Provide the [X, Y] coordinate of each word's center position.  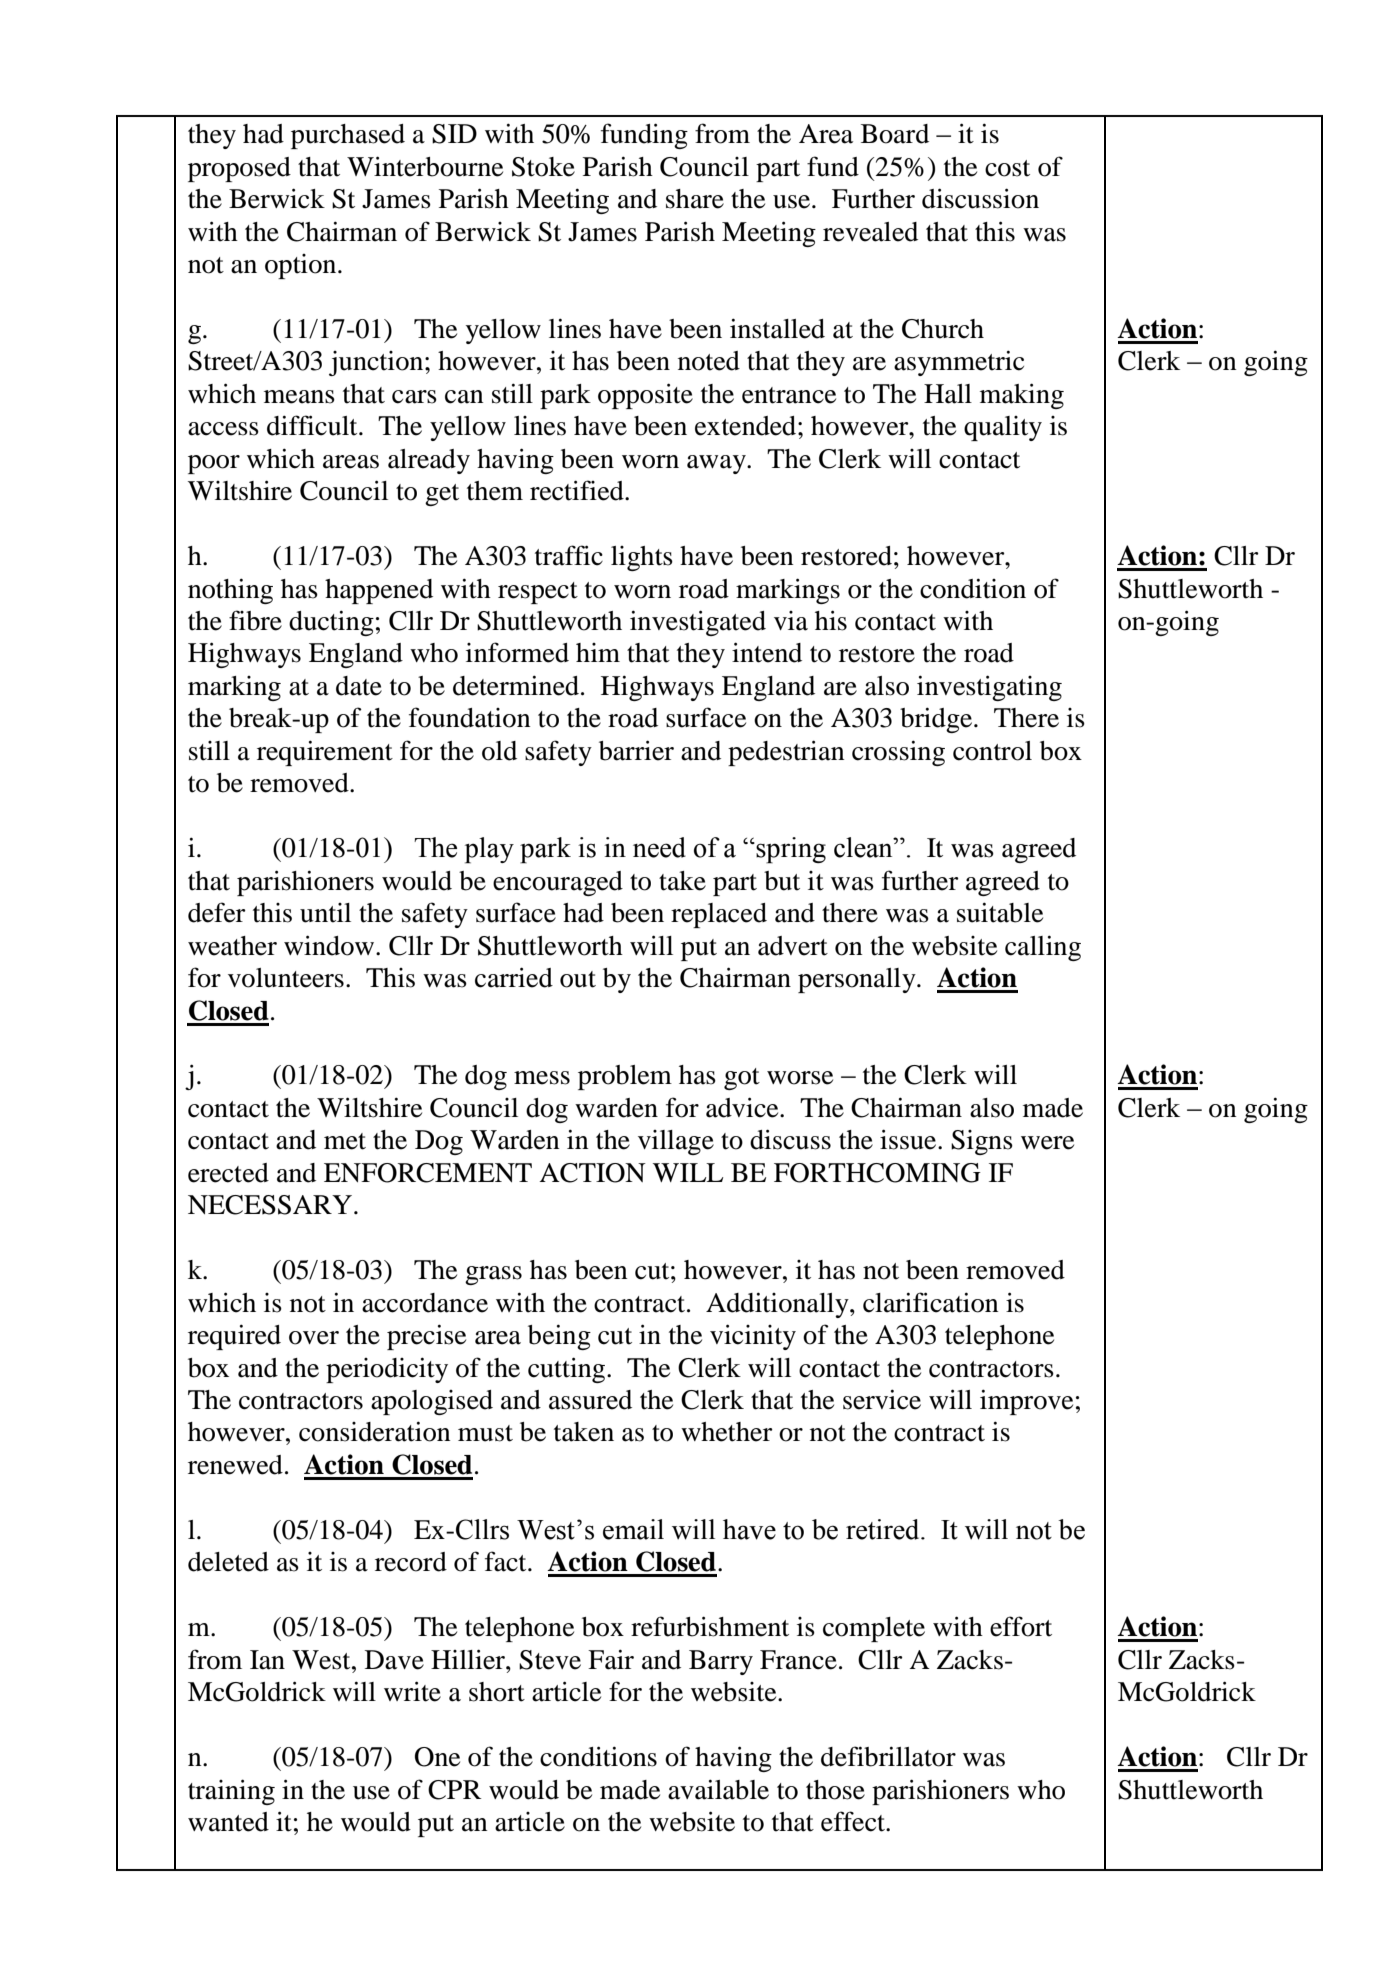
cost [1007, 168]
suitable [1000, 912]
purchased [348, 136]
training [231, 1792]
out [578, 979]
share [695, 199]
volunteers [286, 978]
